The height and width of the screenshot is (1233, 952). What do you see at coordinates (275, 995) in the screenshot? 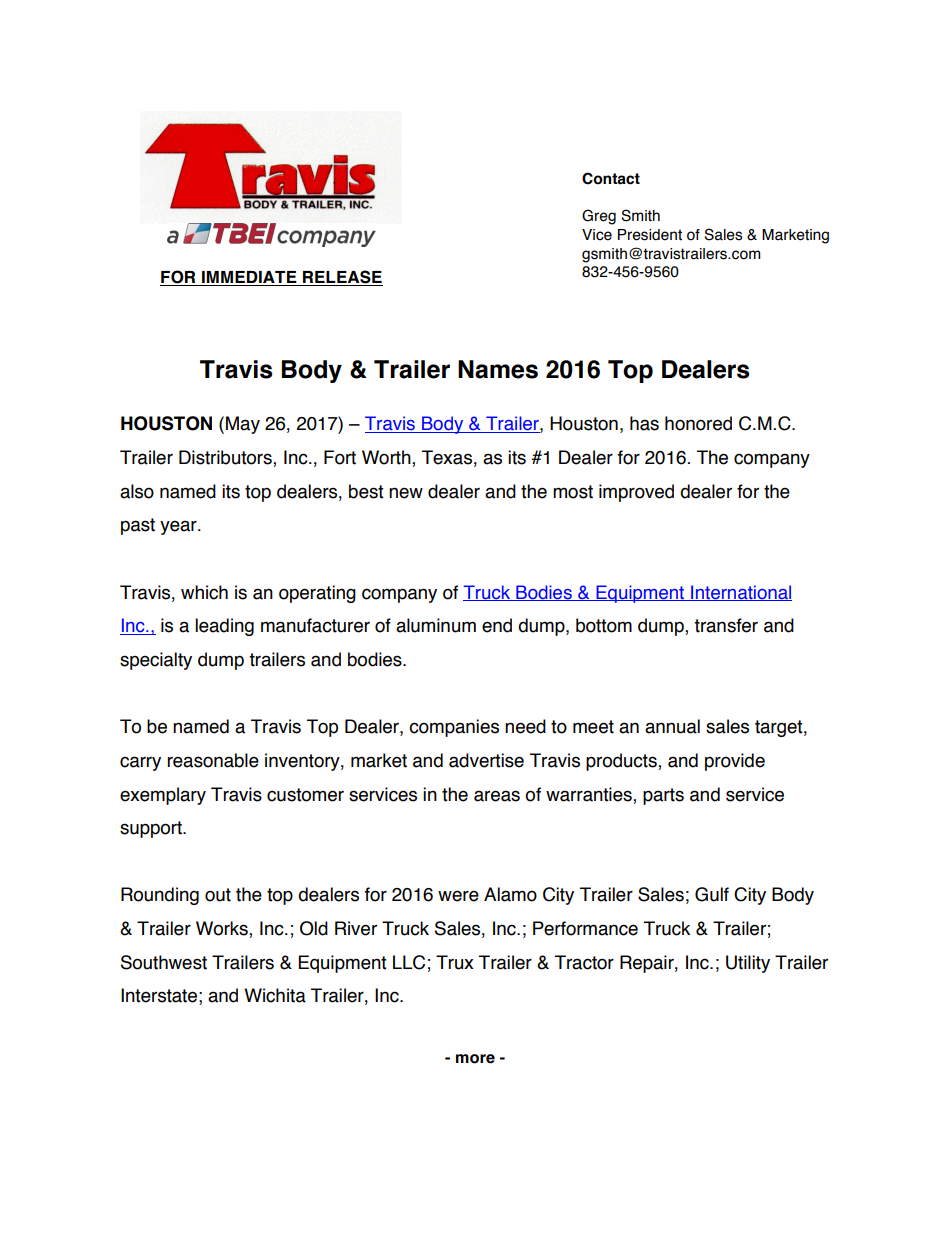
I see `Wichita` at bounding box center [275, 995].
